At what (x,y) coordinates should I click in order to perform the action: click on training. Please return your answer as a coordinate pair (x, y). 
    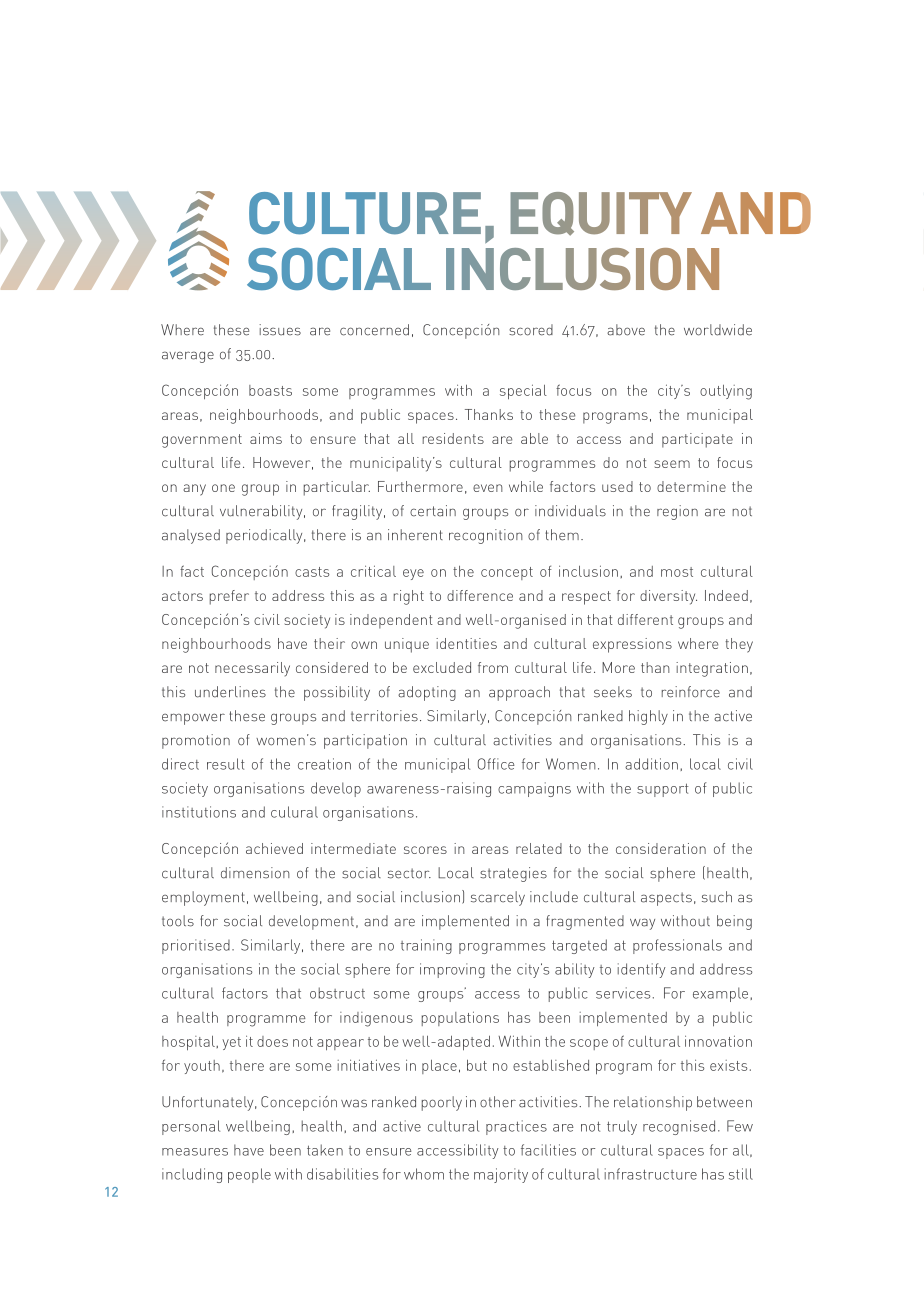
    Looking at the image, I should click on (426, 946).
